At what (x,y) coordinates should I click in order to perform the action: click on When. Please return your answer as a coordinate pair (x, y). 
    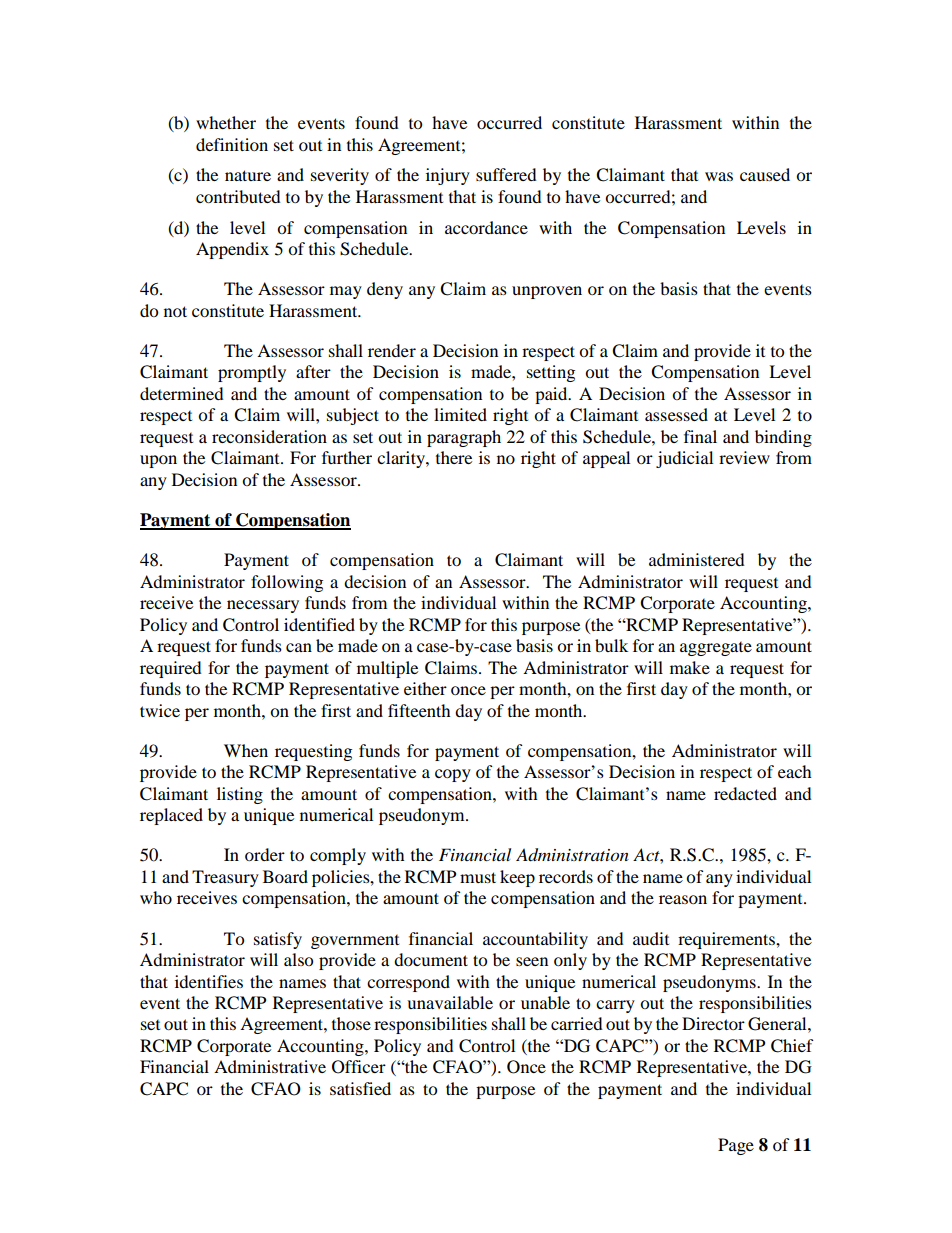
    Looking at the image, I should click on (246, 750).
